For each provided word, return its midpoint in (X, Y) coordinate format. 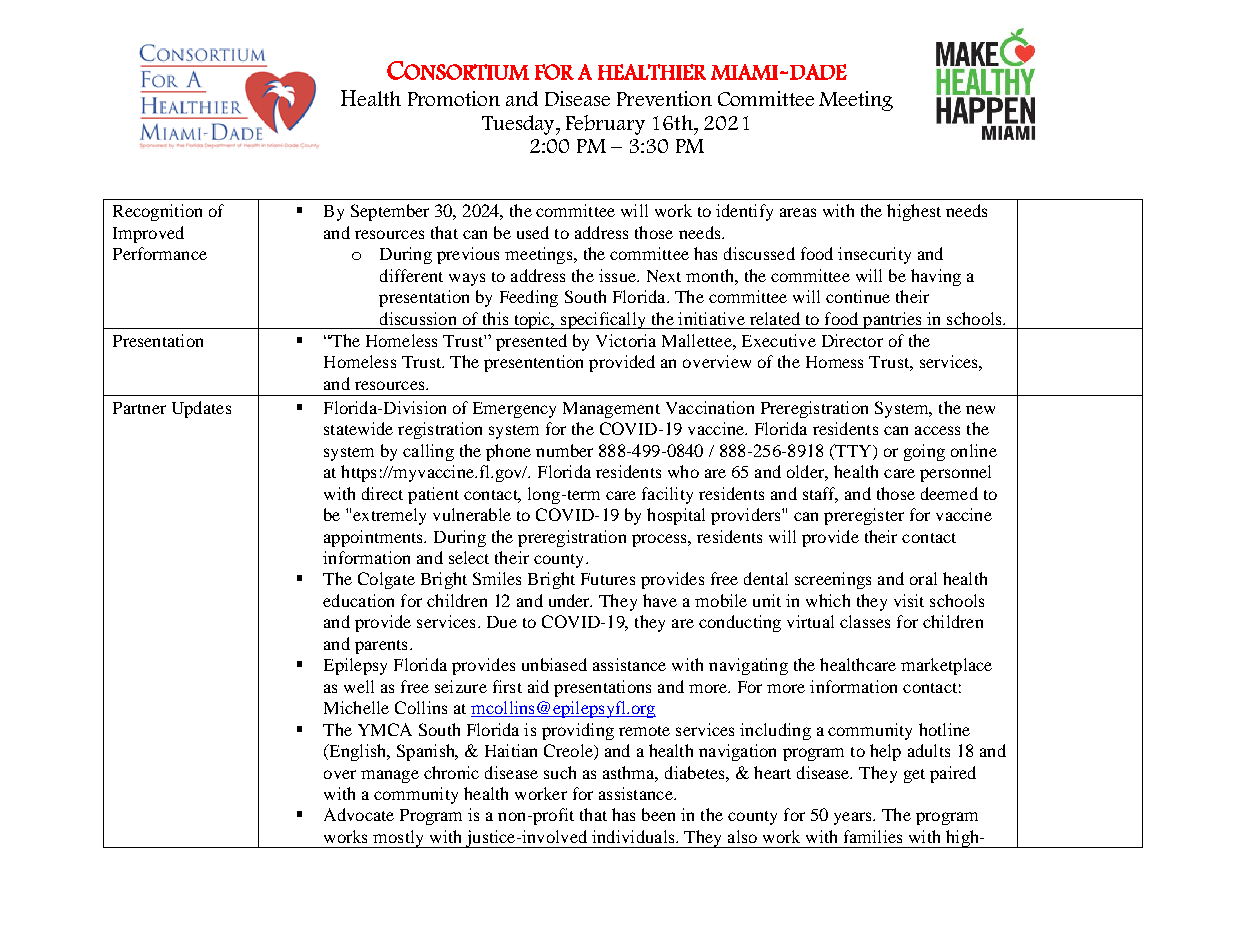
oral (923, 578)
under (570, 600)
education (358, 600)
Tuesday (519, 125)
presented (531, 342)
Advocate (359, 814)
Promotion (454, 98)
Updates (201, 409)
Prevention (664, 98)
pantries (892, 320)
